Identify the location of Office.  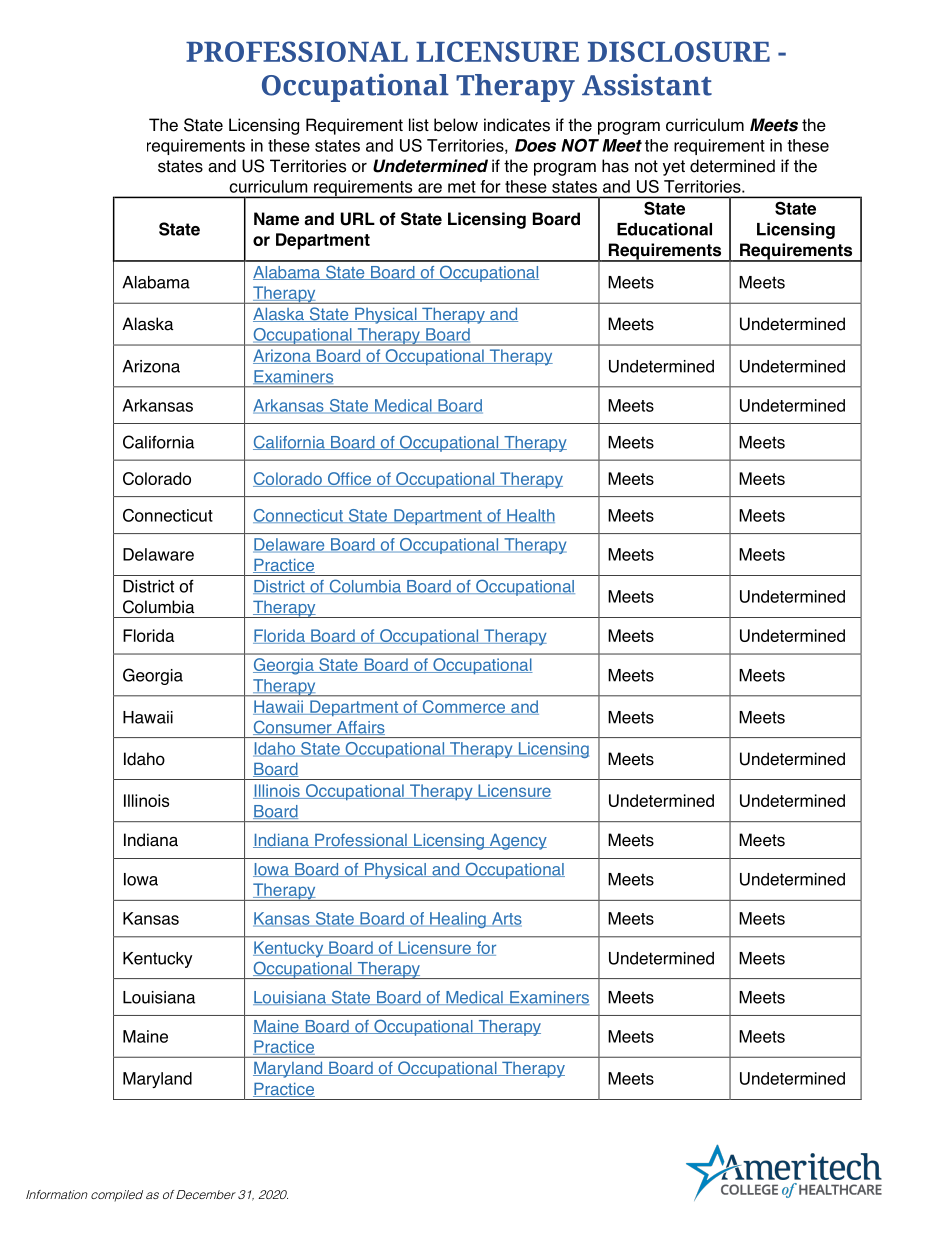
(349, 479).
